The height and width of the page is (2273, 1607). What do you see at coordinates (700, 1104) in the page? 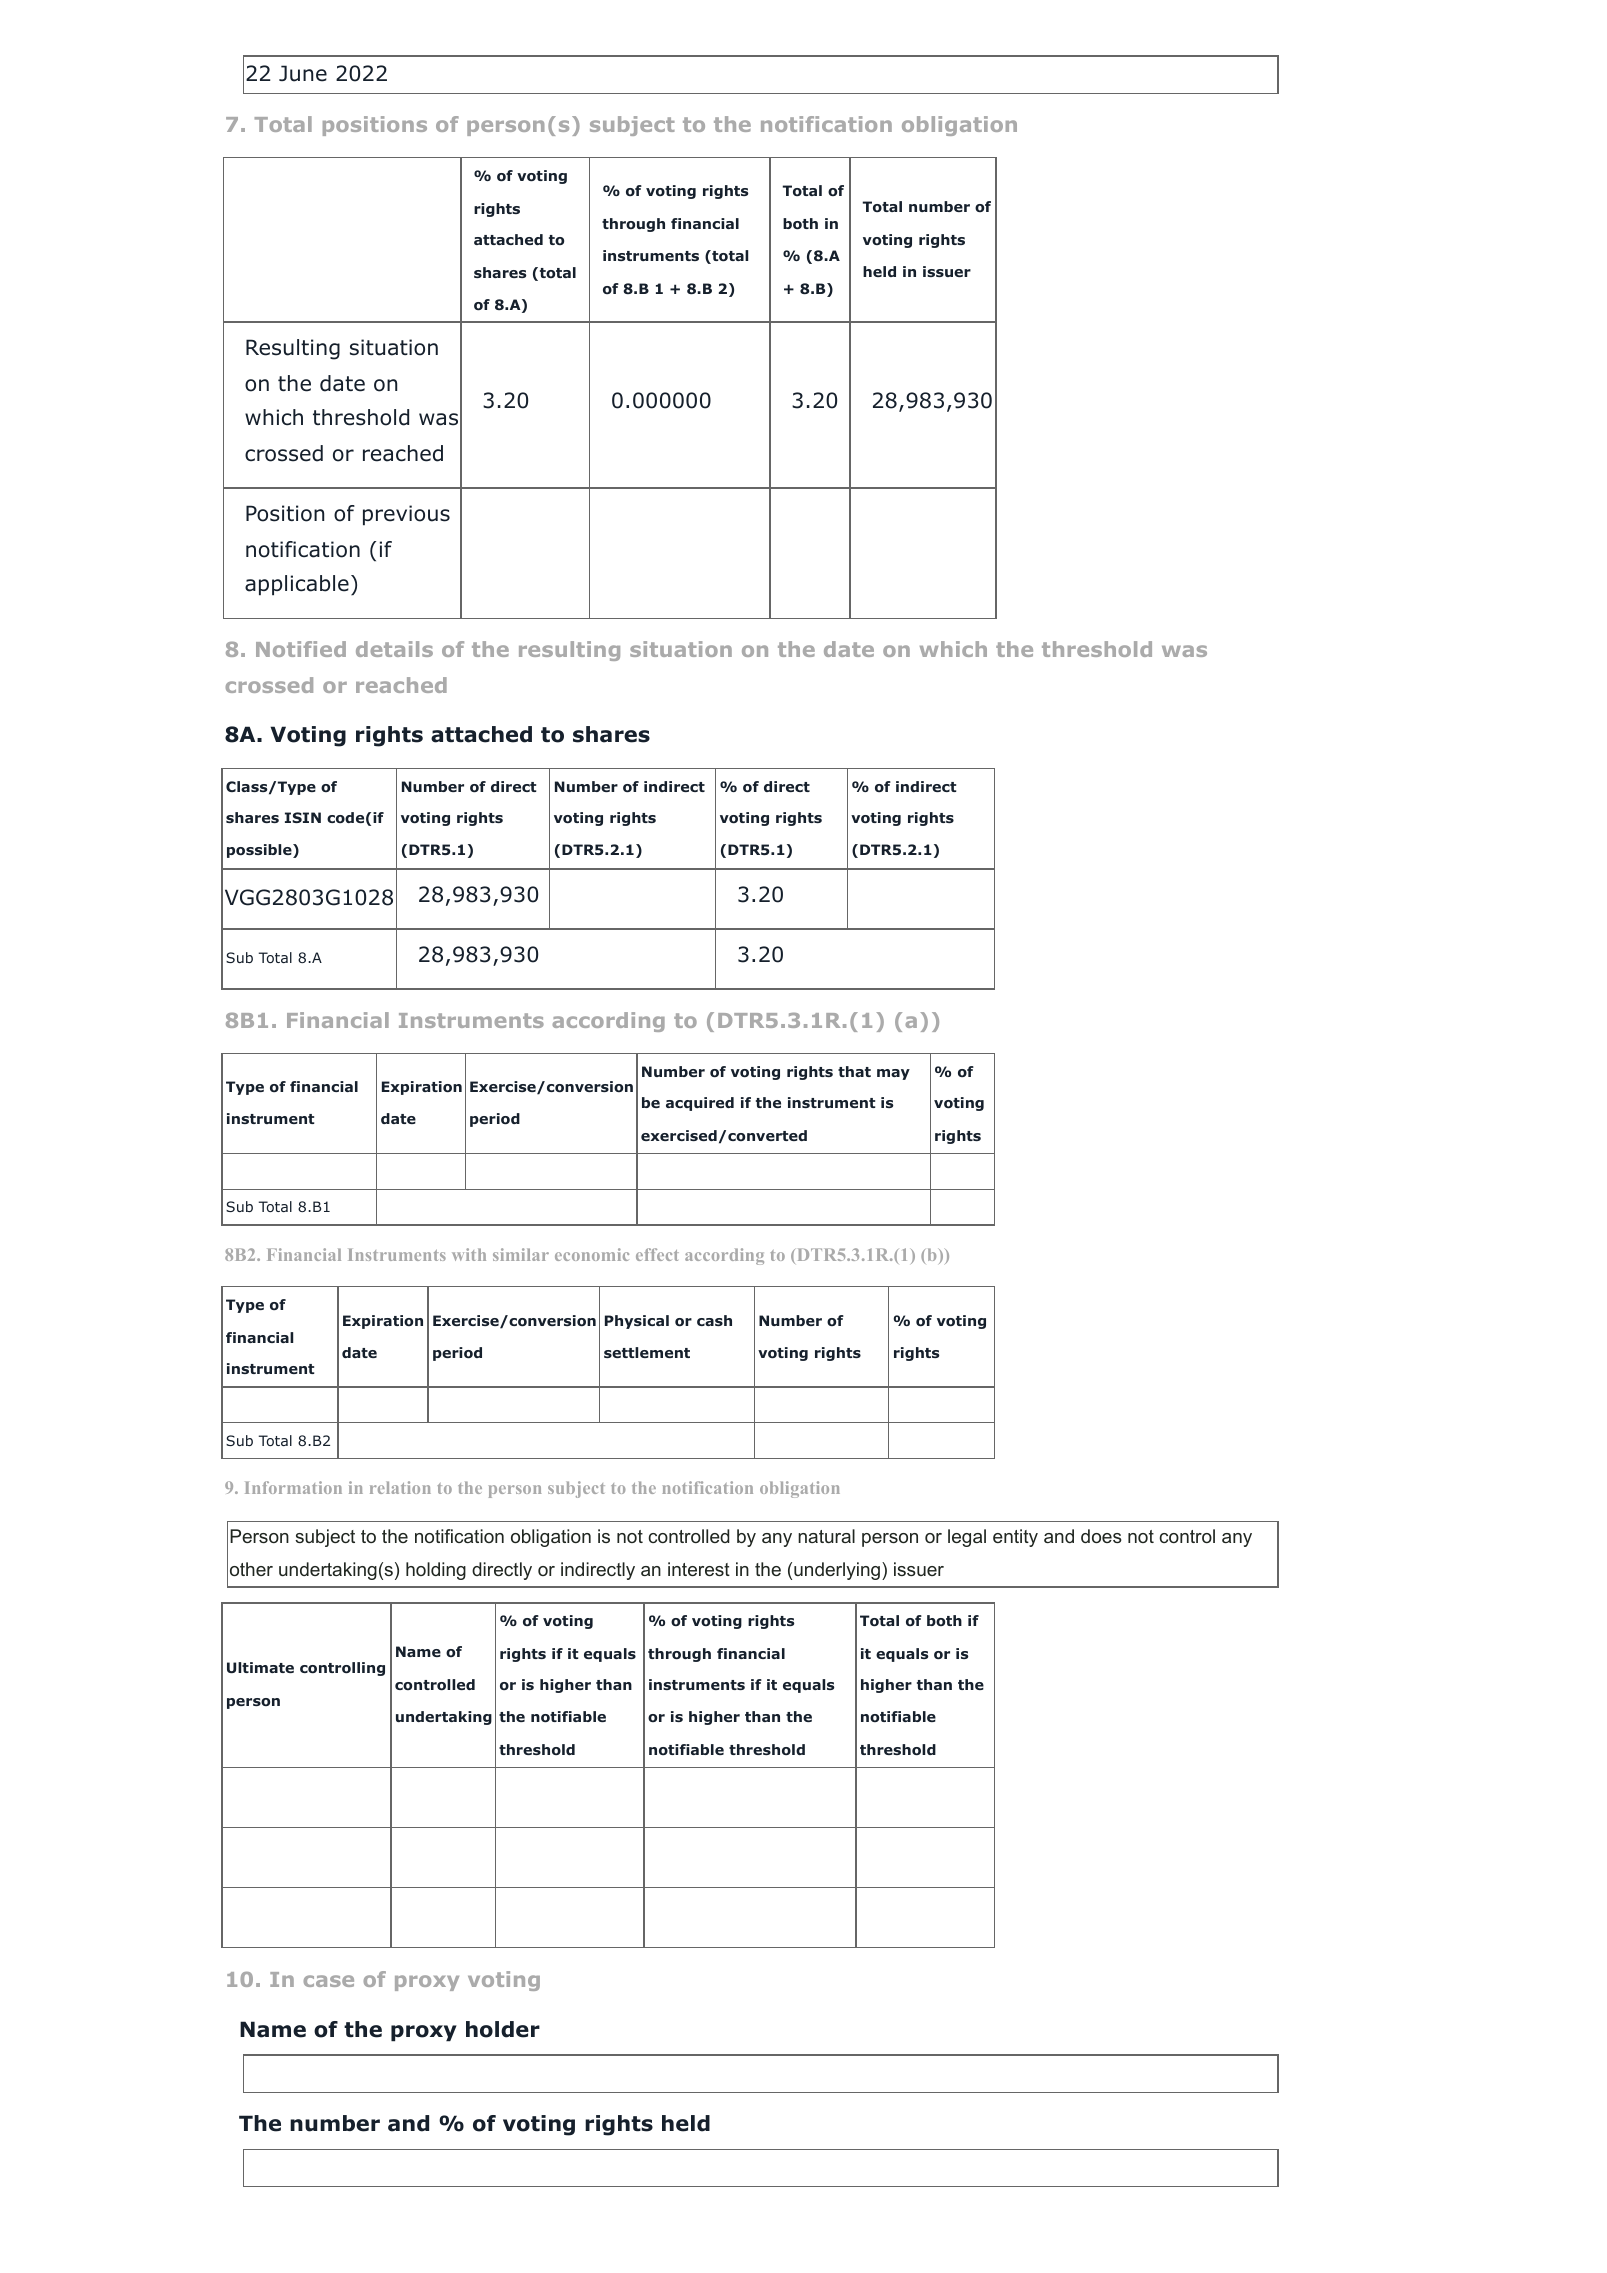
I see `acquired` at bounding box center [700, 1104].
